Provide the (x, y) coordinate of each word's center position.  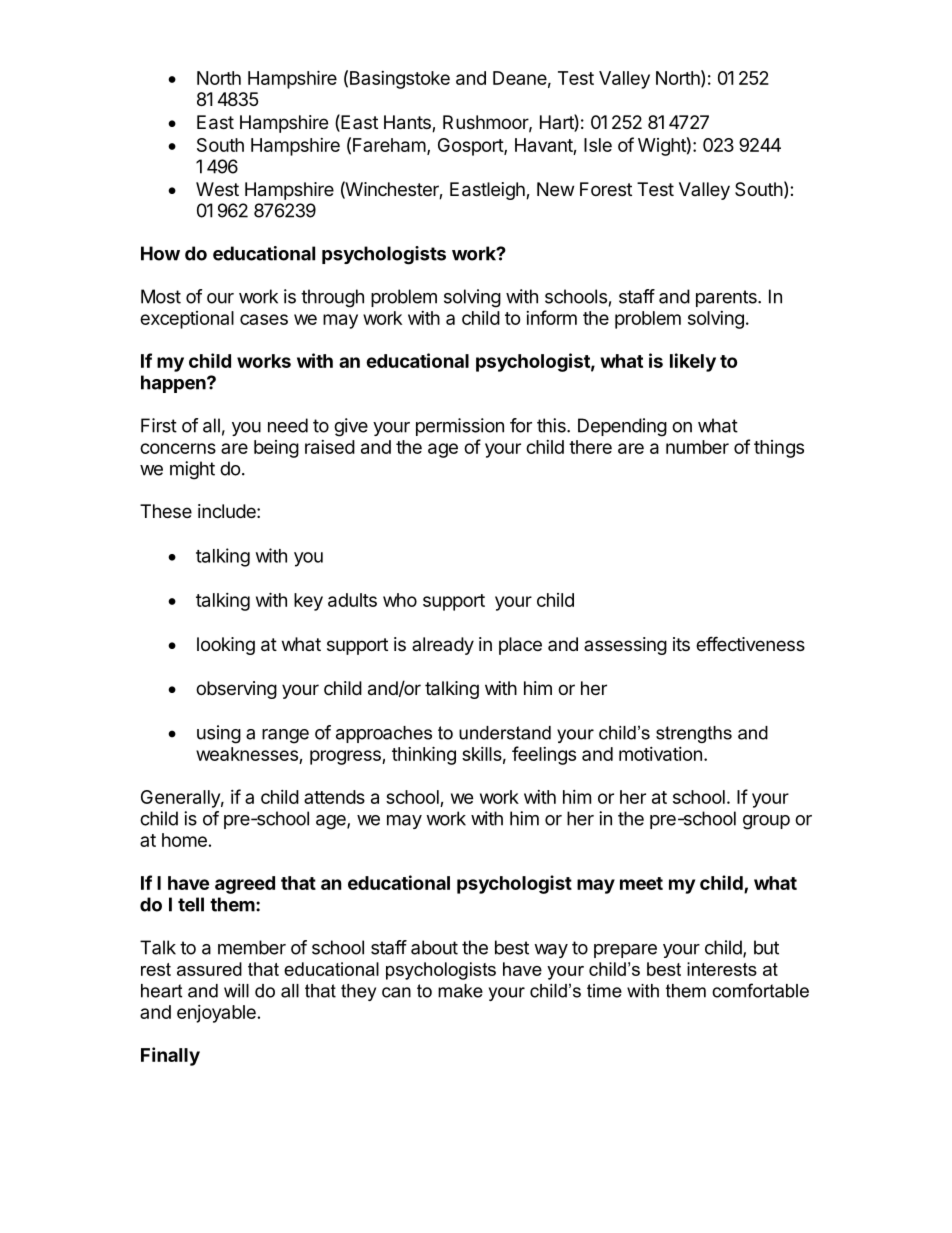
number (697, 447)
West (217, 189)
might (192, 470)
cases (264, 319)
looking (226, 646)
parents (727, 298)
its (681, 644)
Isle (598, 145)
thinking (424, 755)
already (443, 646)
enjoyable (216, 1014)
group (766, 822)
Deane (520, 78)
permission (460, 427)
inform (551, 317)
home (184, 840)
